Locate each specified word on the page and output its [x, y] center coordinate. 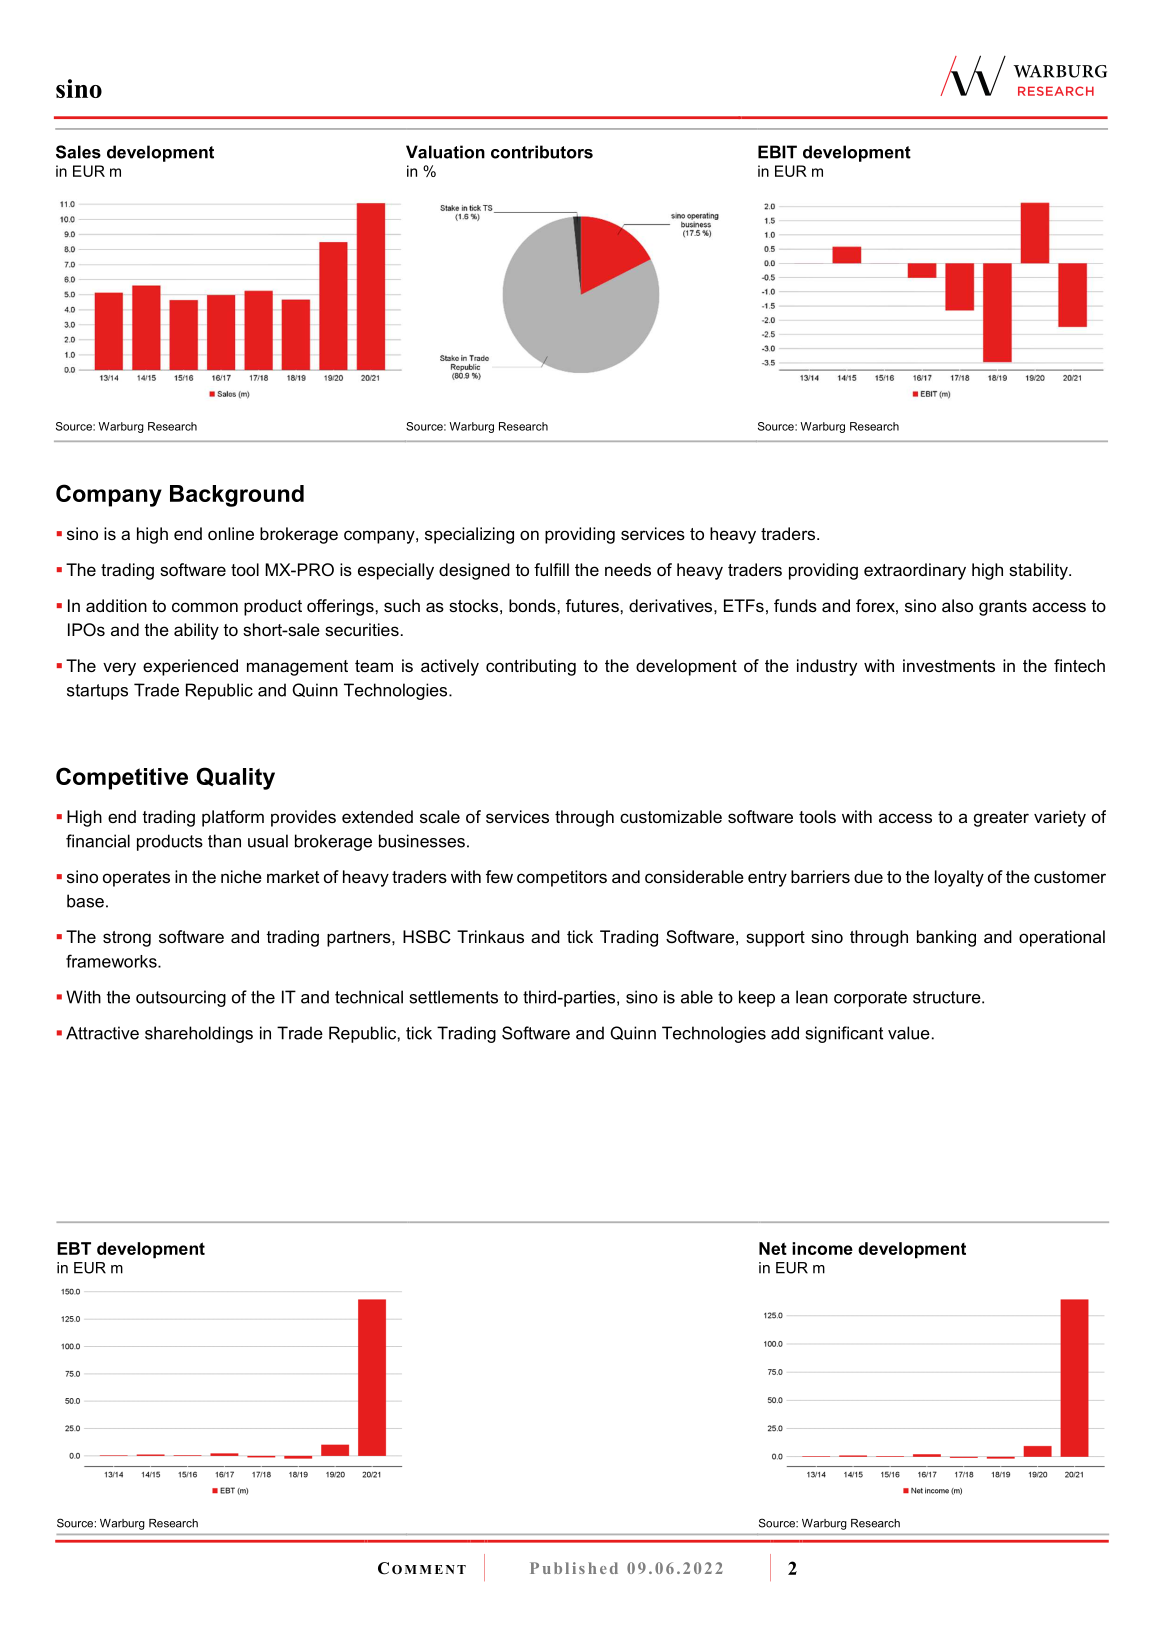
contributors [542, 152]
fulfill [551, 569]
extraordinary [915, 571]
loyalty [959, 878]
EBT [74, 1248]
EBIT [777, 152]
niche [241, 876]
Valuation [445, 152]
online [231, 533]
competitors [562, 878]
